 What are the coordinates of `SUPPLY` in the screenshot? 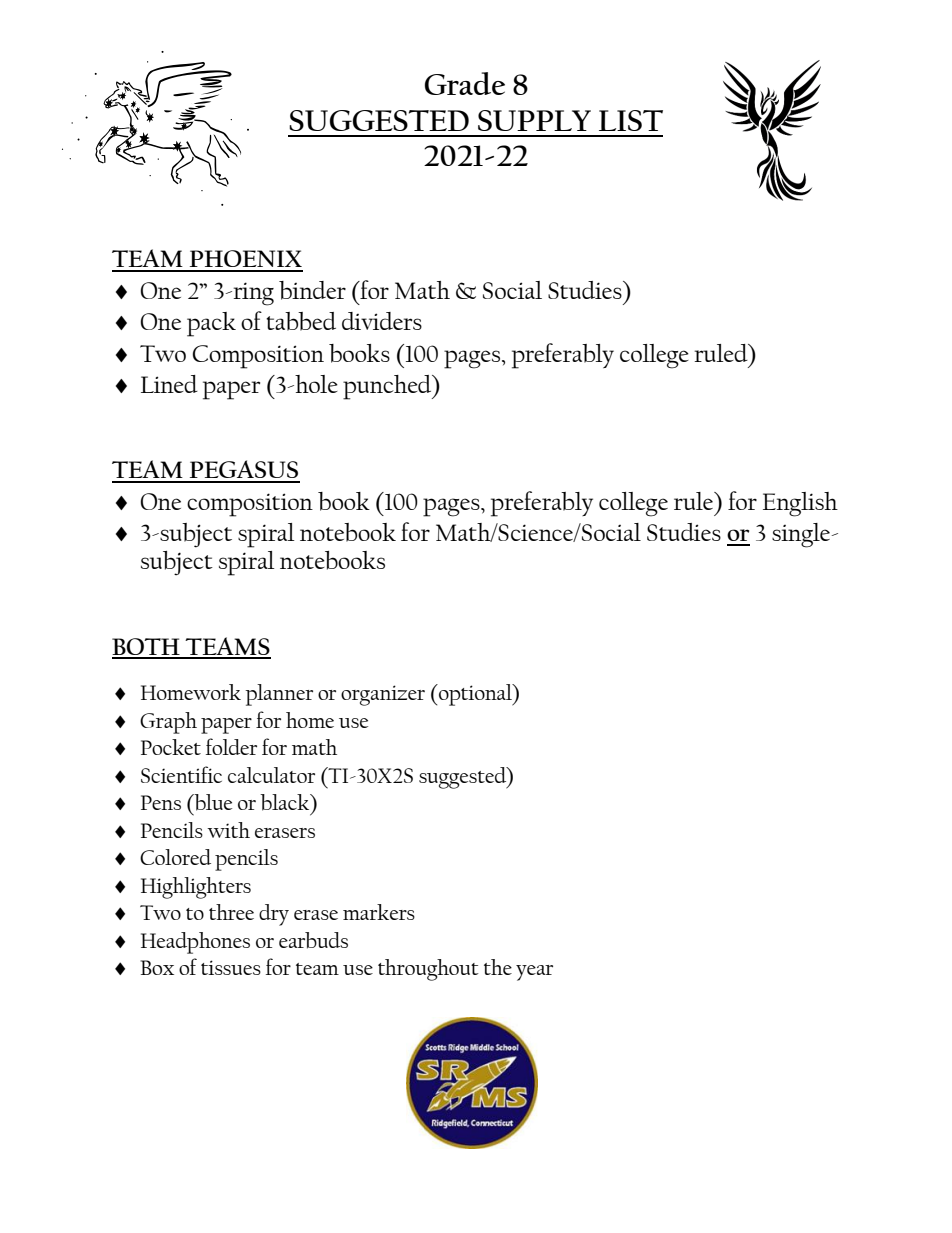 It's located at (534, 120).
